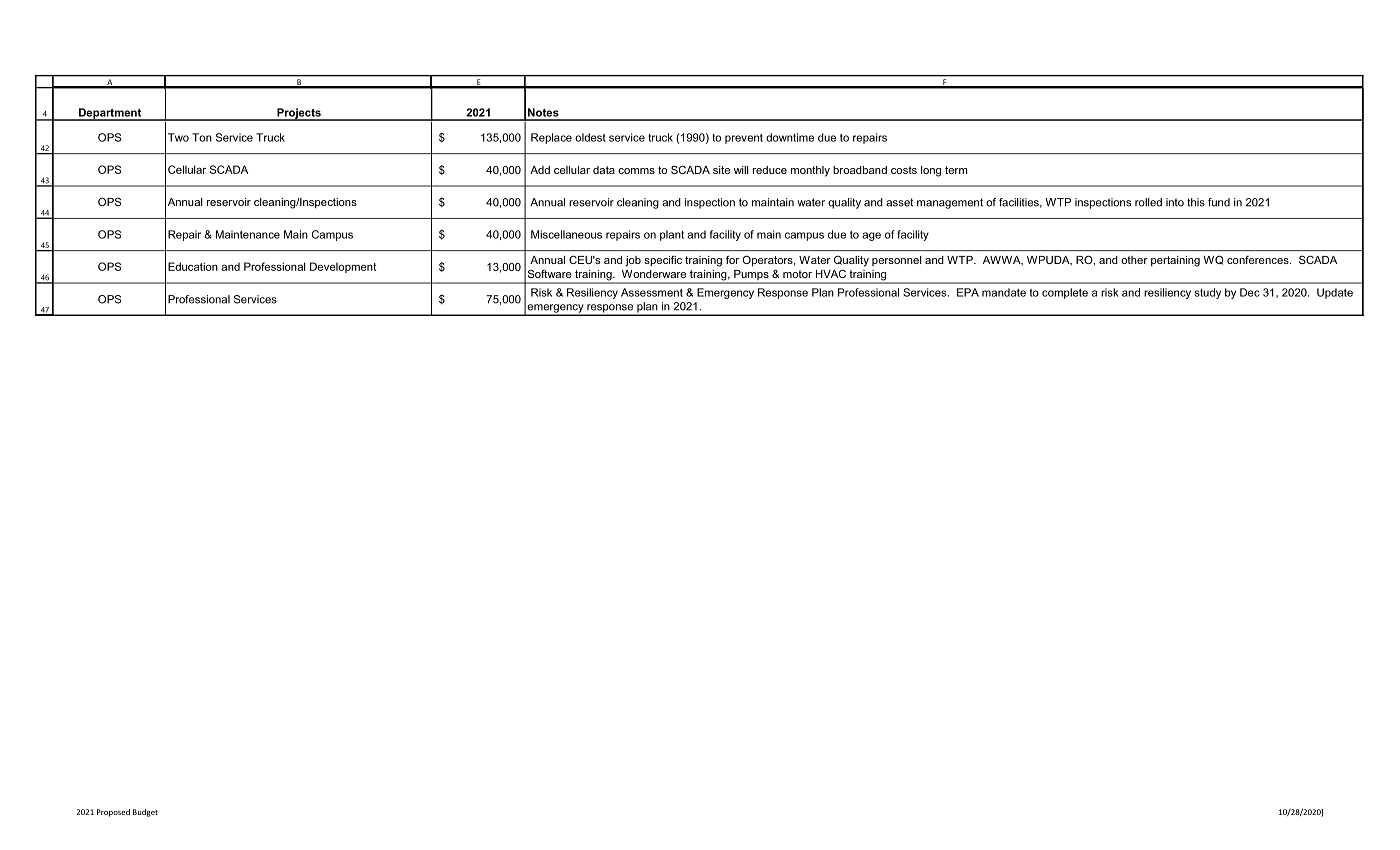 This screenshot has height=850, width=1400. Describe the element at coordinates (193, 266) in the screenshot. I see `Education` at that location.
